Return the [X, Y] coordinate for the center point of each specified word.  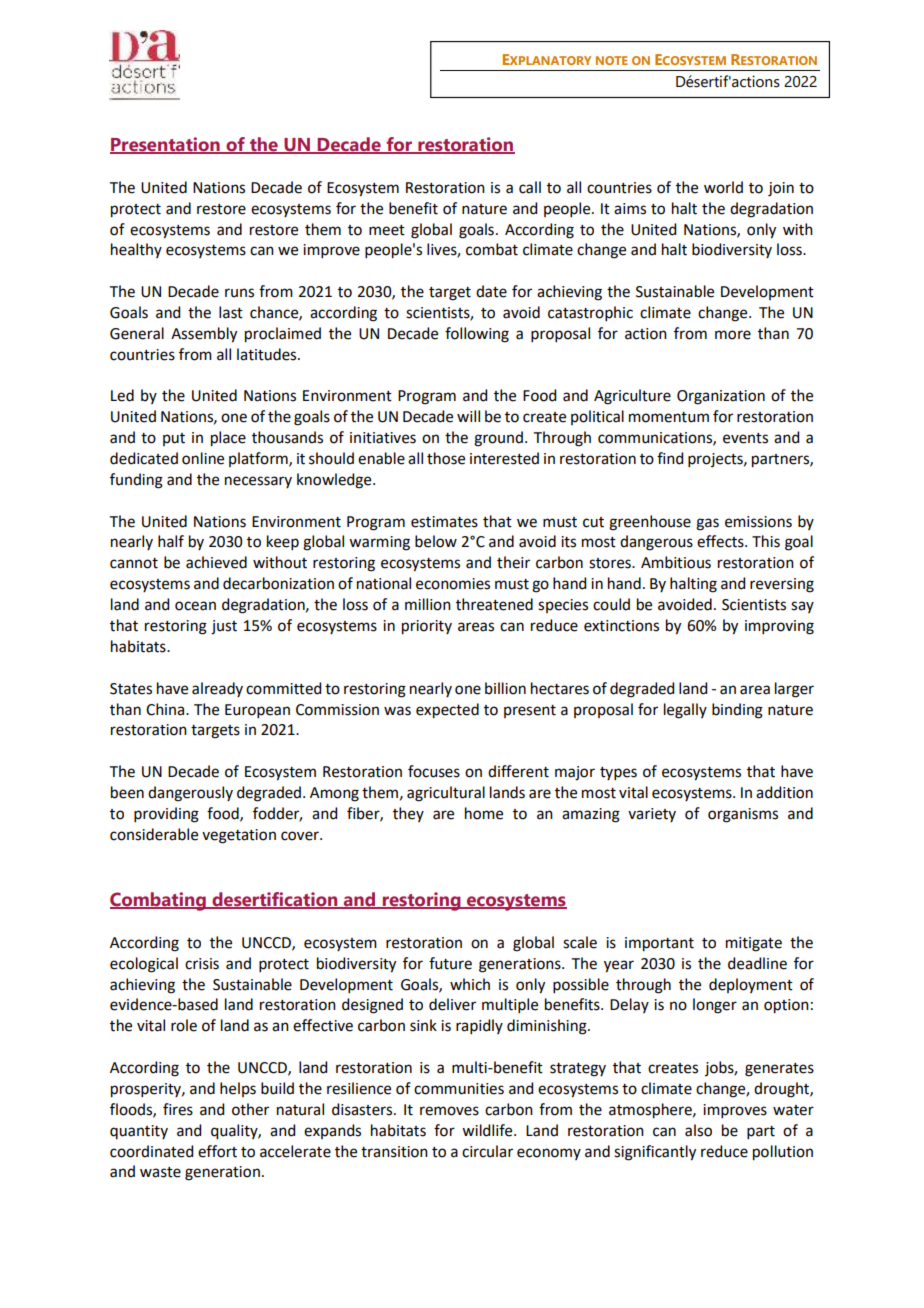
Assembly [204, 335]
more [733, 335]
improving [779, 627]
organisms [743, 815]
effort [217, 1151]
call [530, 187]
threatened [494, 604]
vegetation [239, 836]
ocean [195, 606]
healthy [136, 250]
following [477, 335]
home [484, 813]
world [723, 187]
